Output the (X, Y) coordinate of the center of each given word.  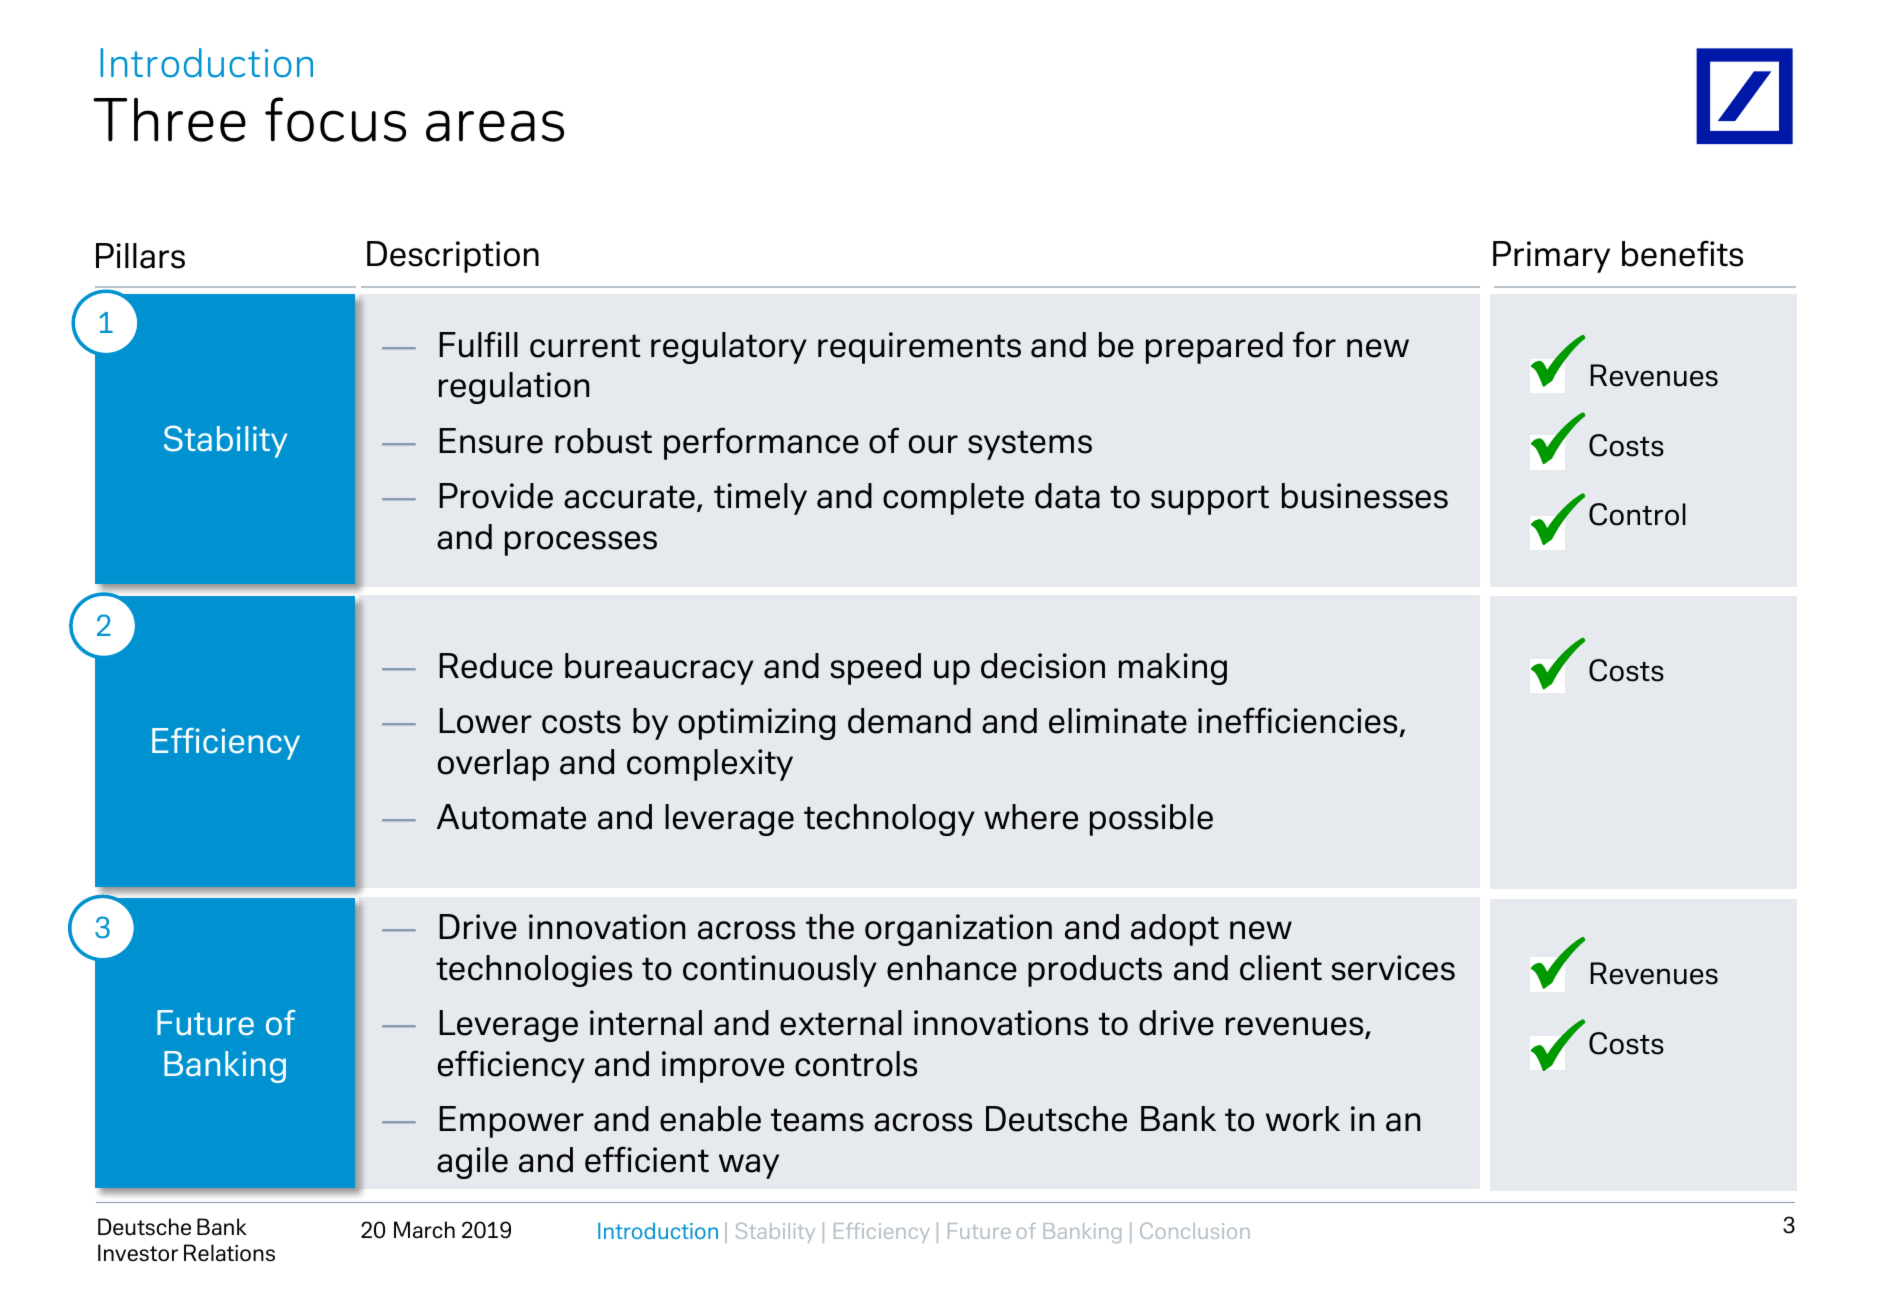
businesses (1365, 496)
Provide (496, 496)
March (424, 1230)
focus (335, 119)
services (1393, 968)
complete (953, 499)
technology (889, 820)
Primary (1551, 257)
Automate (511, 817)
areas (495, 126)
